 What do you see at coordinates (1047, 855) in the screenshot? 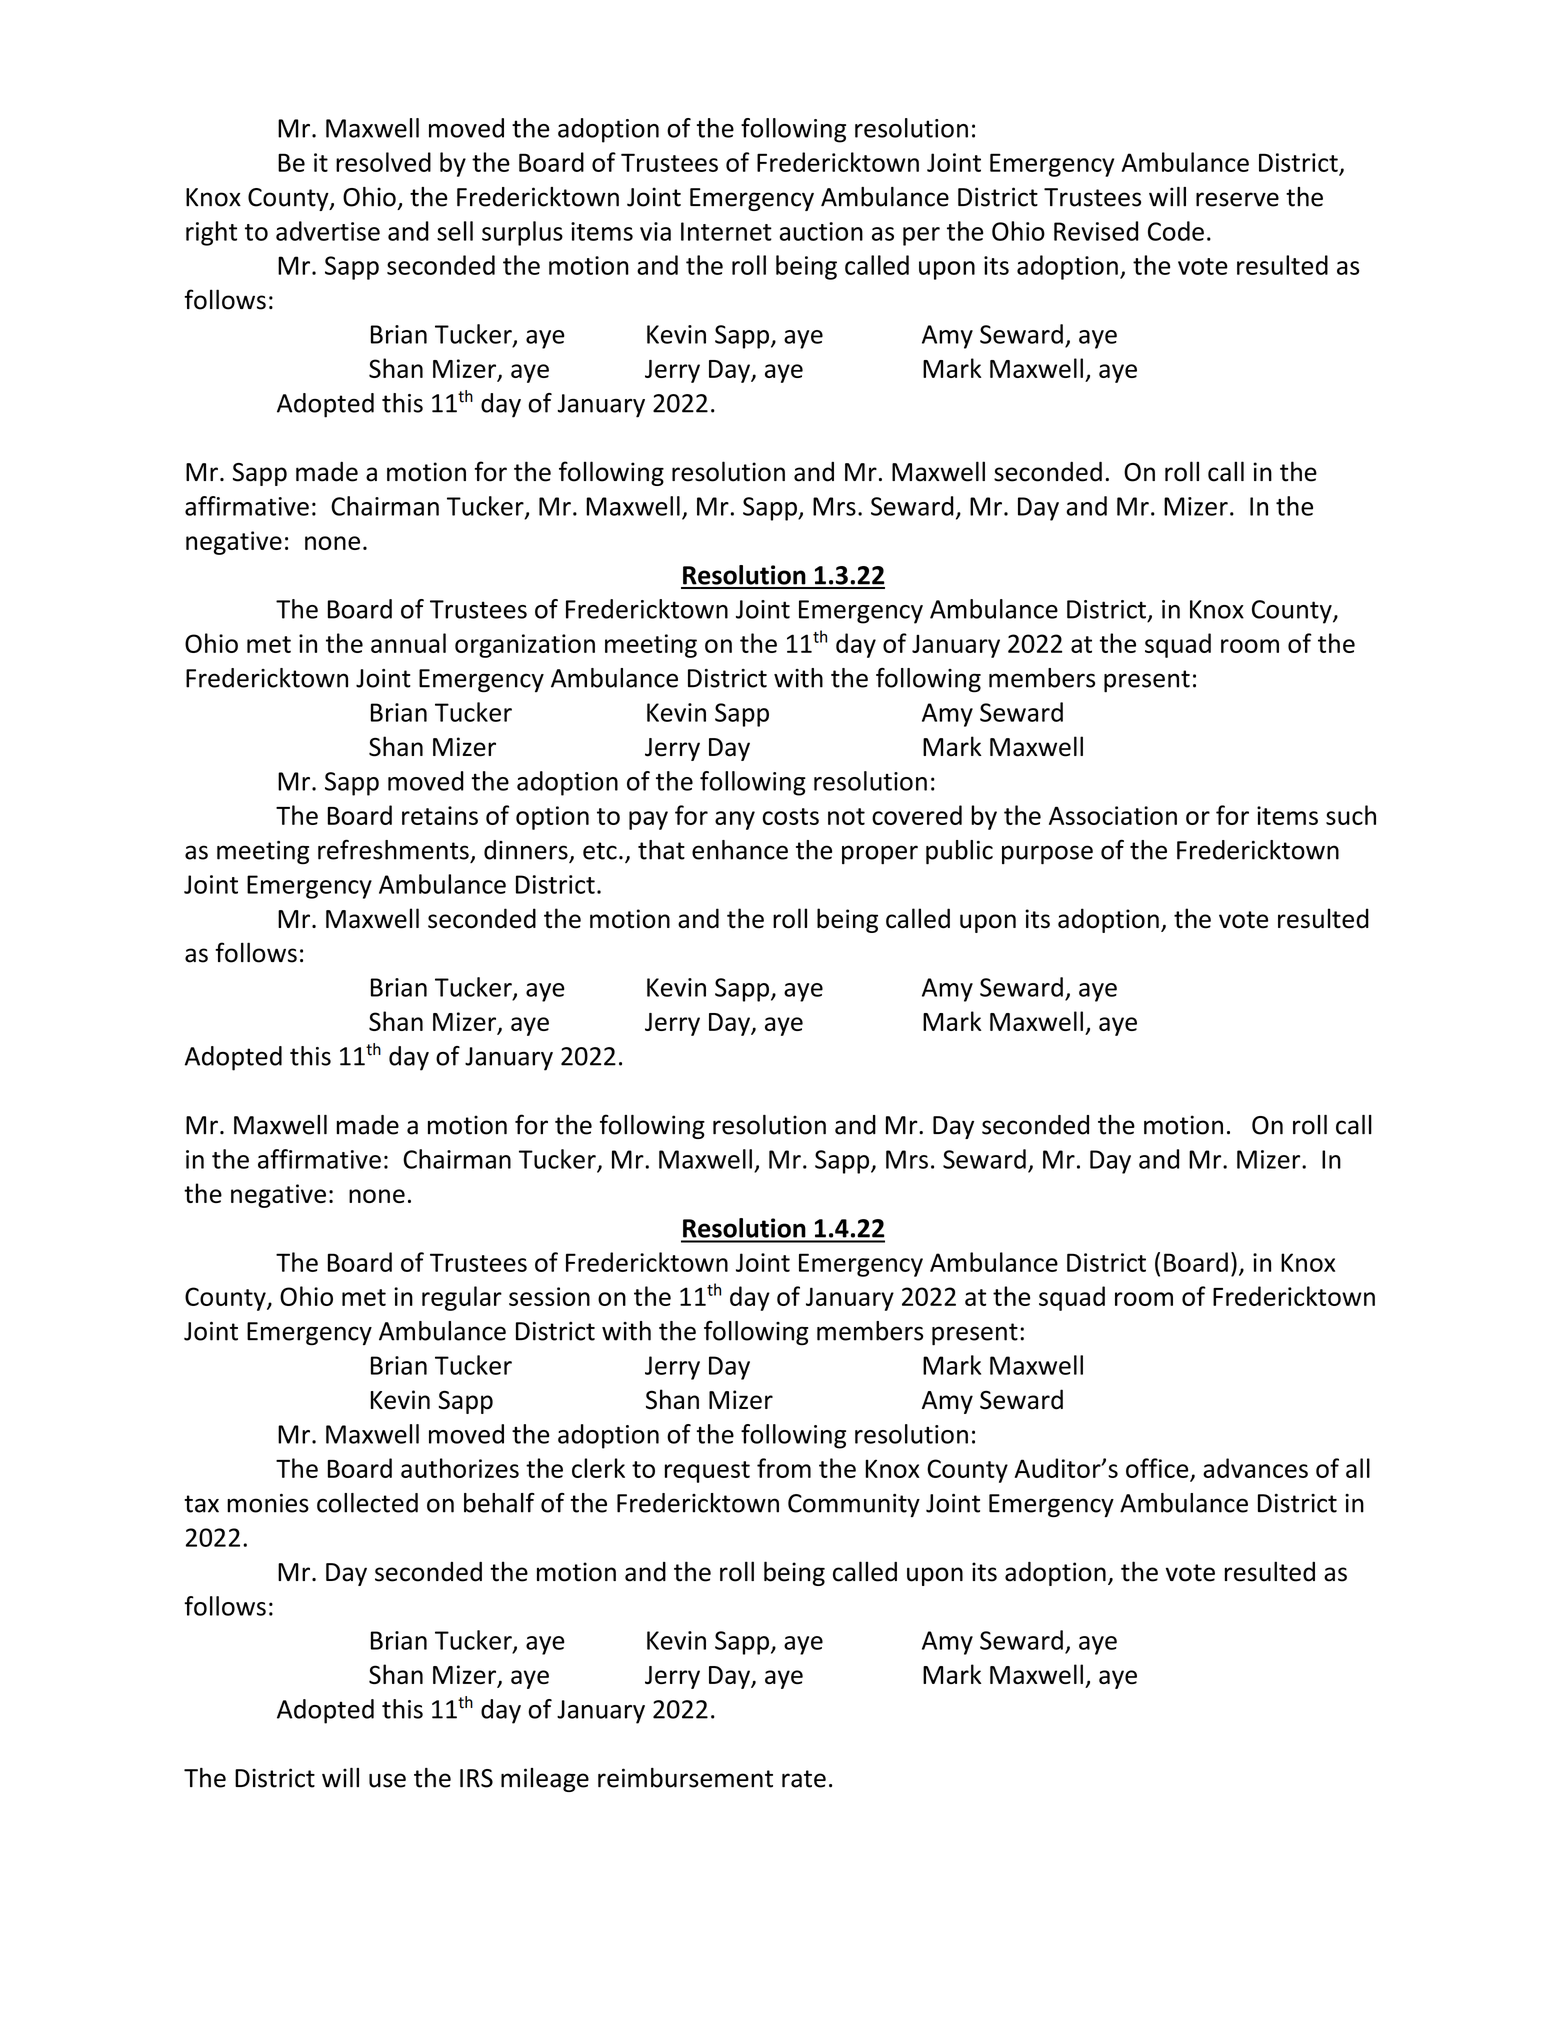
I see `purpose` at bounding box center [1047, 855].
